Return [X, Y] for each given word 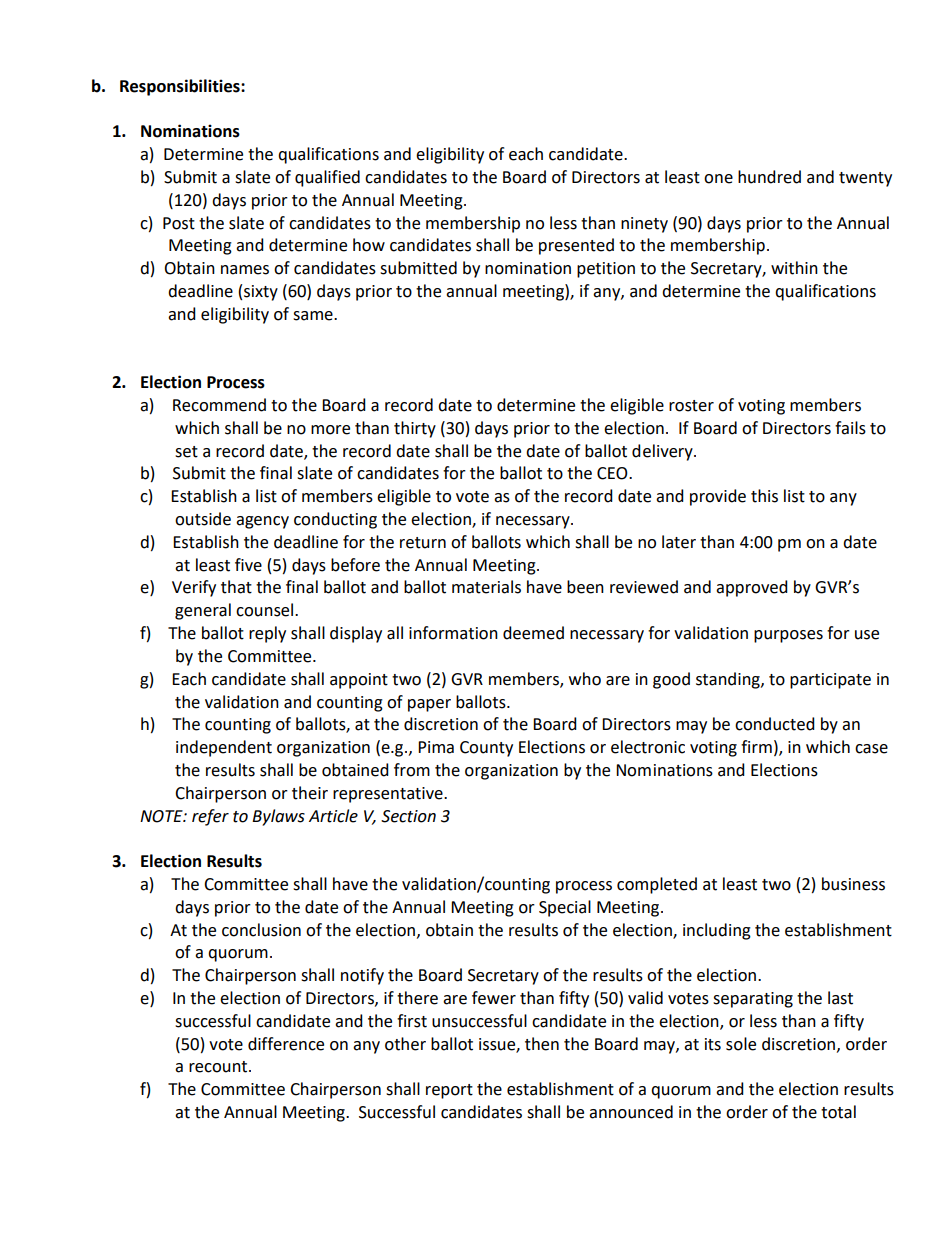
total [838, 1112]
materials [486, 587]
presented [576, 246]
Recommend [219, 405]
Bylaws [278, 817]
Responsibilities [181, 87]
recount [219, 1067]
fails [850, 428]
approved [752, 588]
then [542, 1044]
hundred [769, 177]
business [853, 884]
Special [565, 908]
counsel [266, 610]
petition [606, 270]
